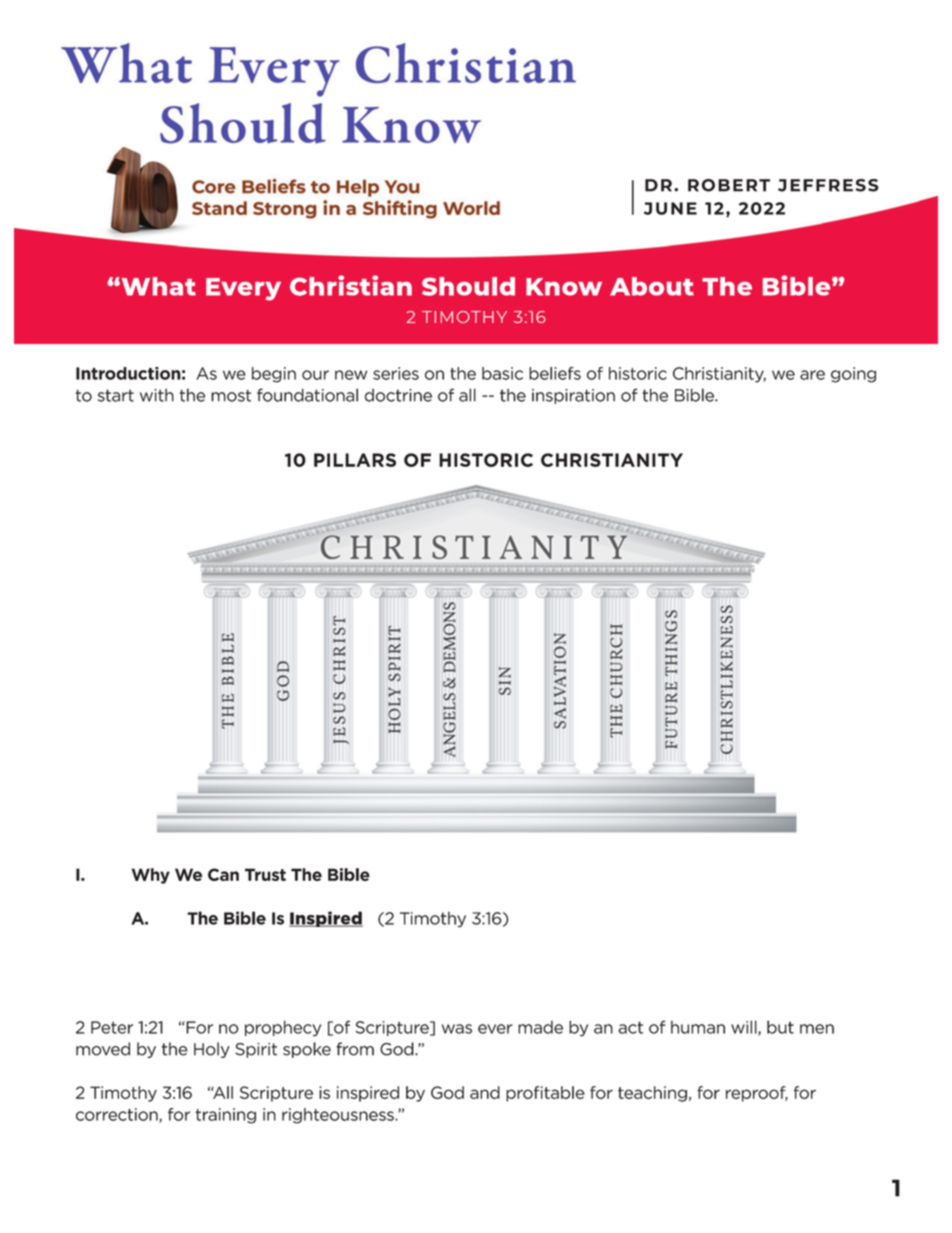 Image resolution: width=952 pixels, height=1233 pixels. What do you see at coordinates (812, 375) in the image?
I see `are` at bounding box center [812, 375].
